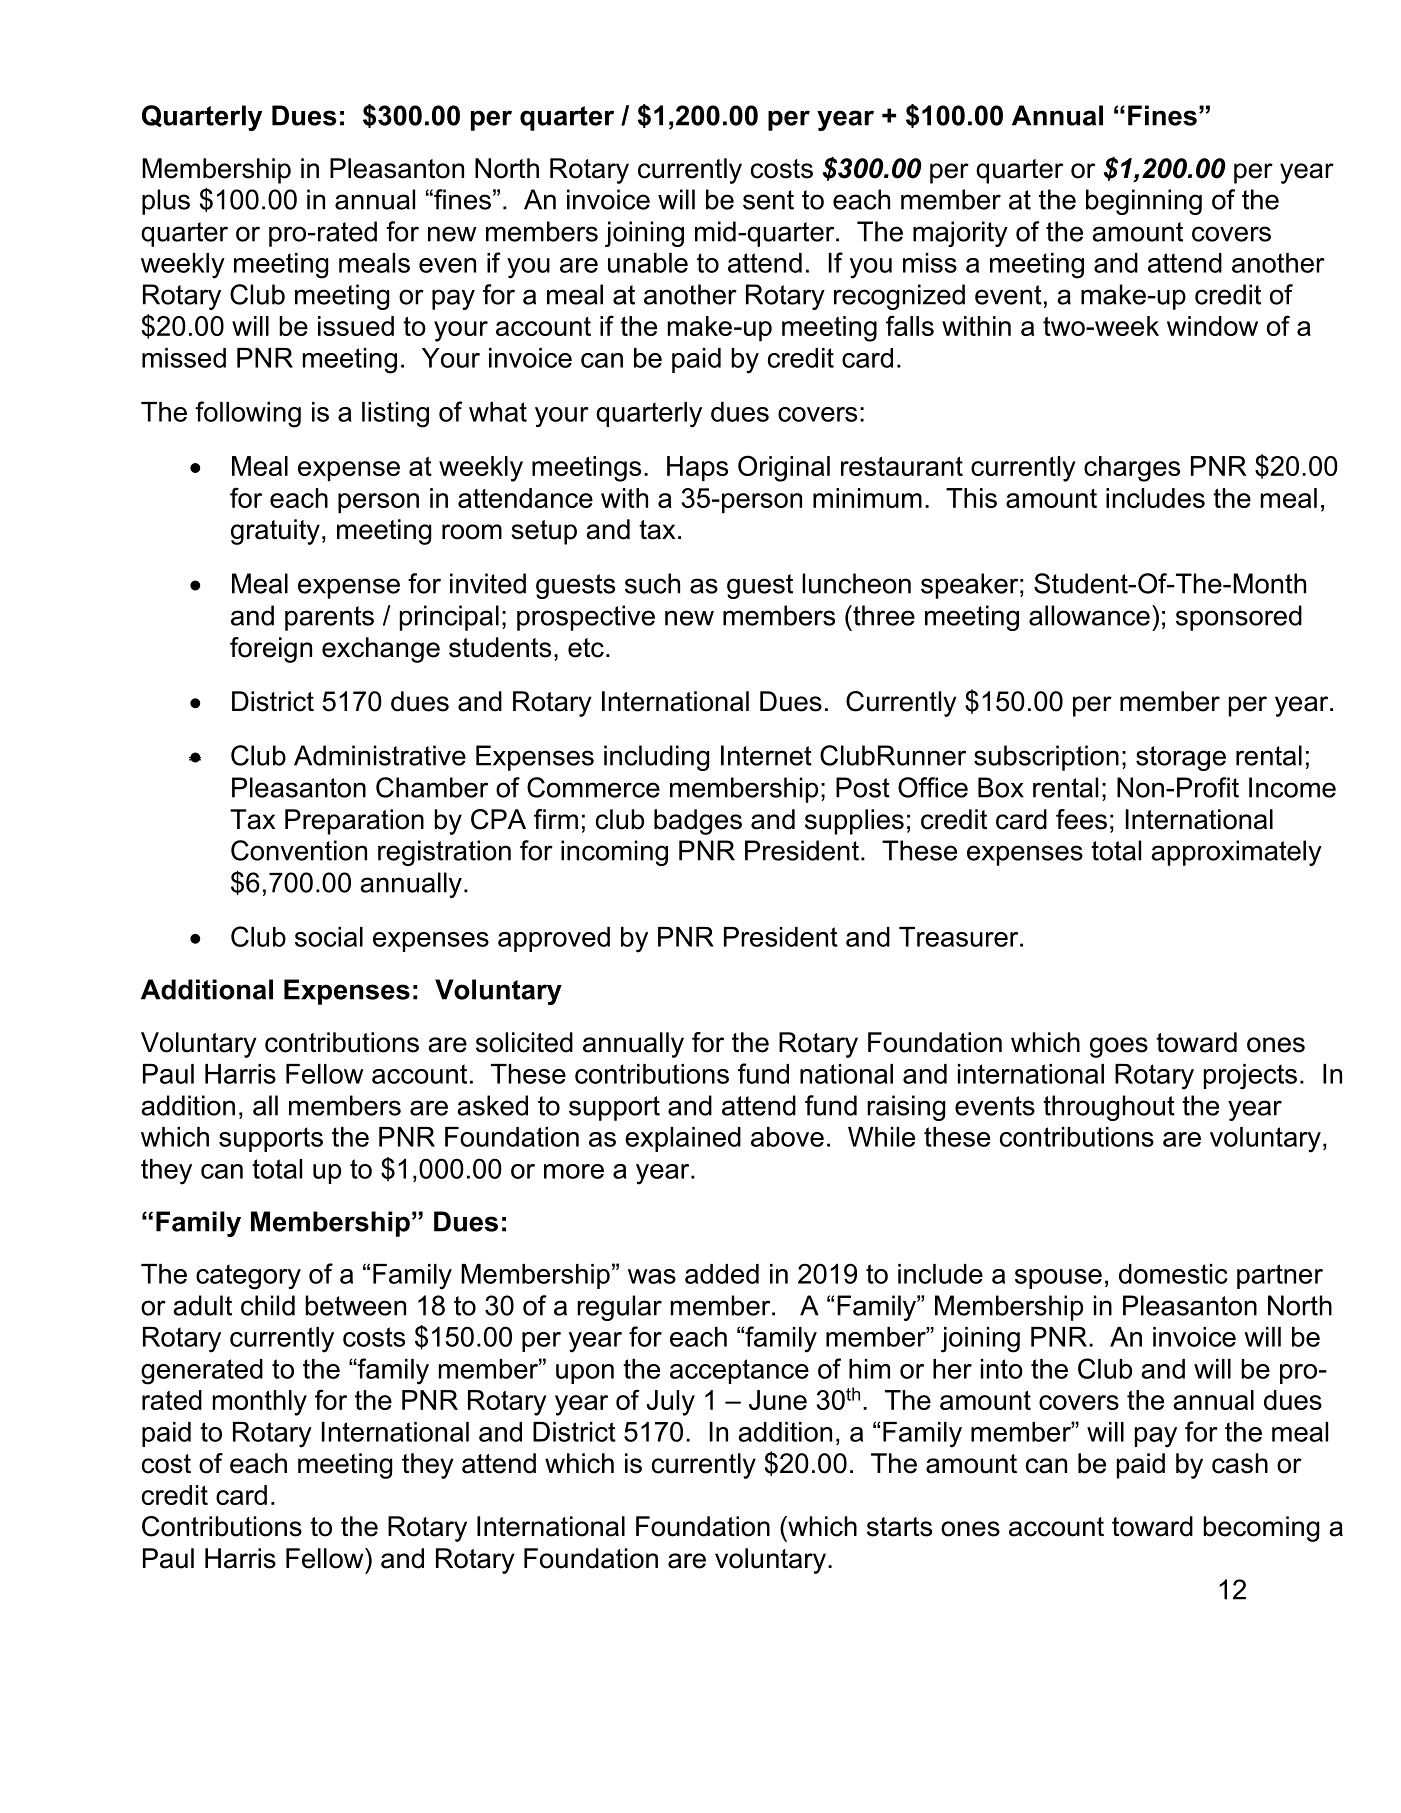 The height and width of the screenshot is (1813, 1401). I want to click on goes, so click(1119, 1047).
